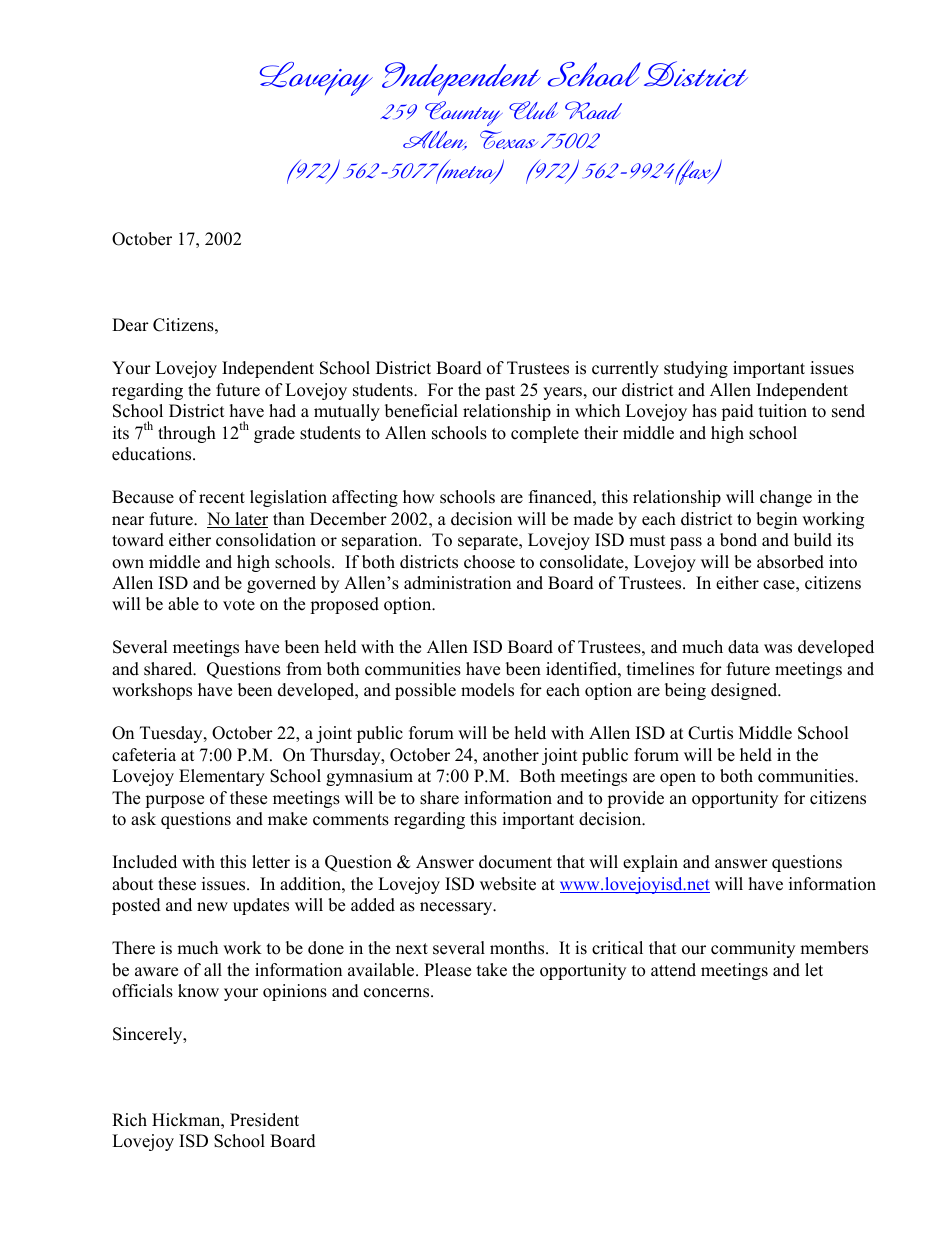 The width and height of the screenshot is (952, 1233). Describe the element at coordinates (650, 863) in the screenshot. I see `explain` at that location.
